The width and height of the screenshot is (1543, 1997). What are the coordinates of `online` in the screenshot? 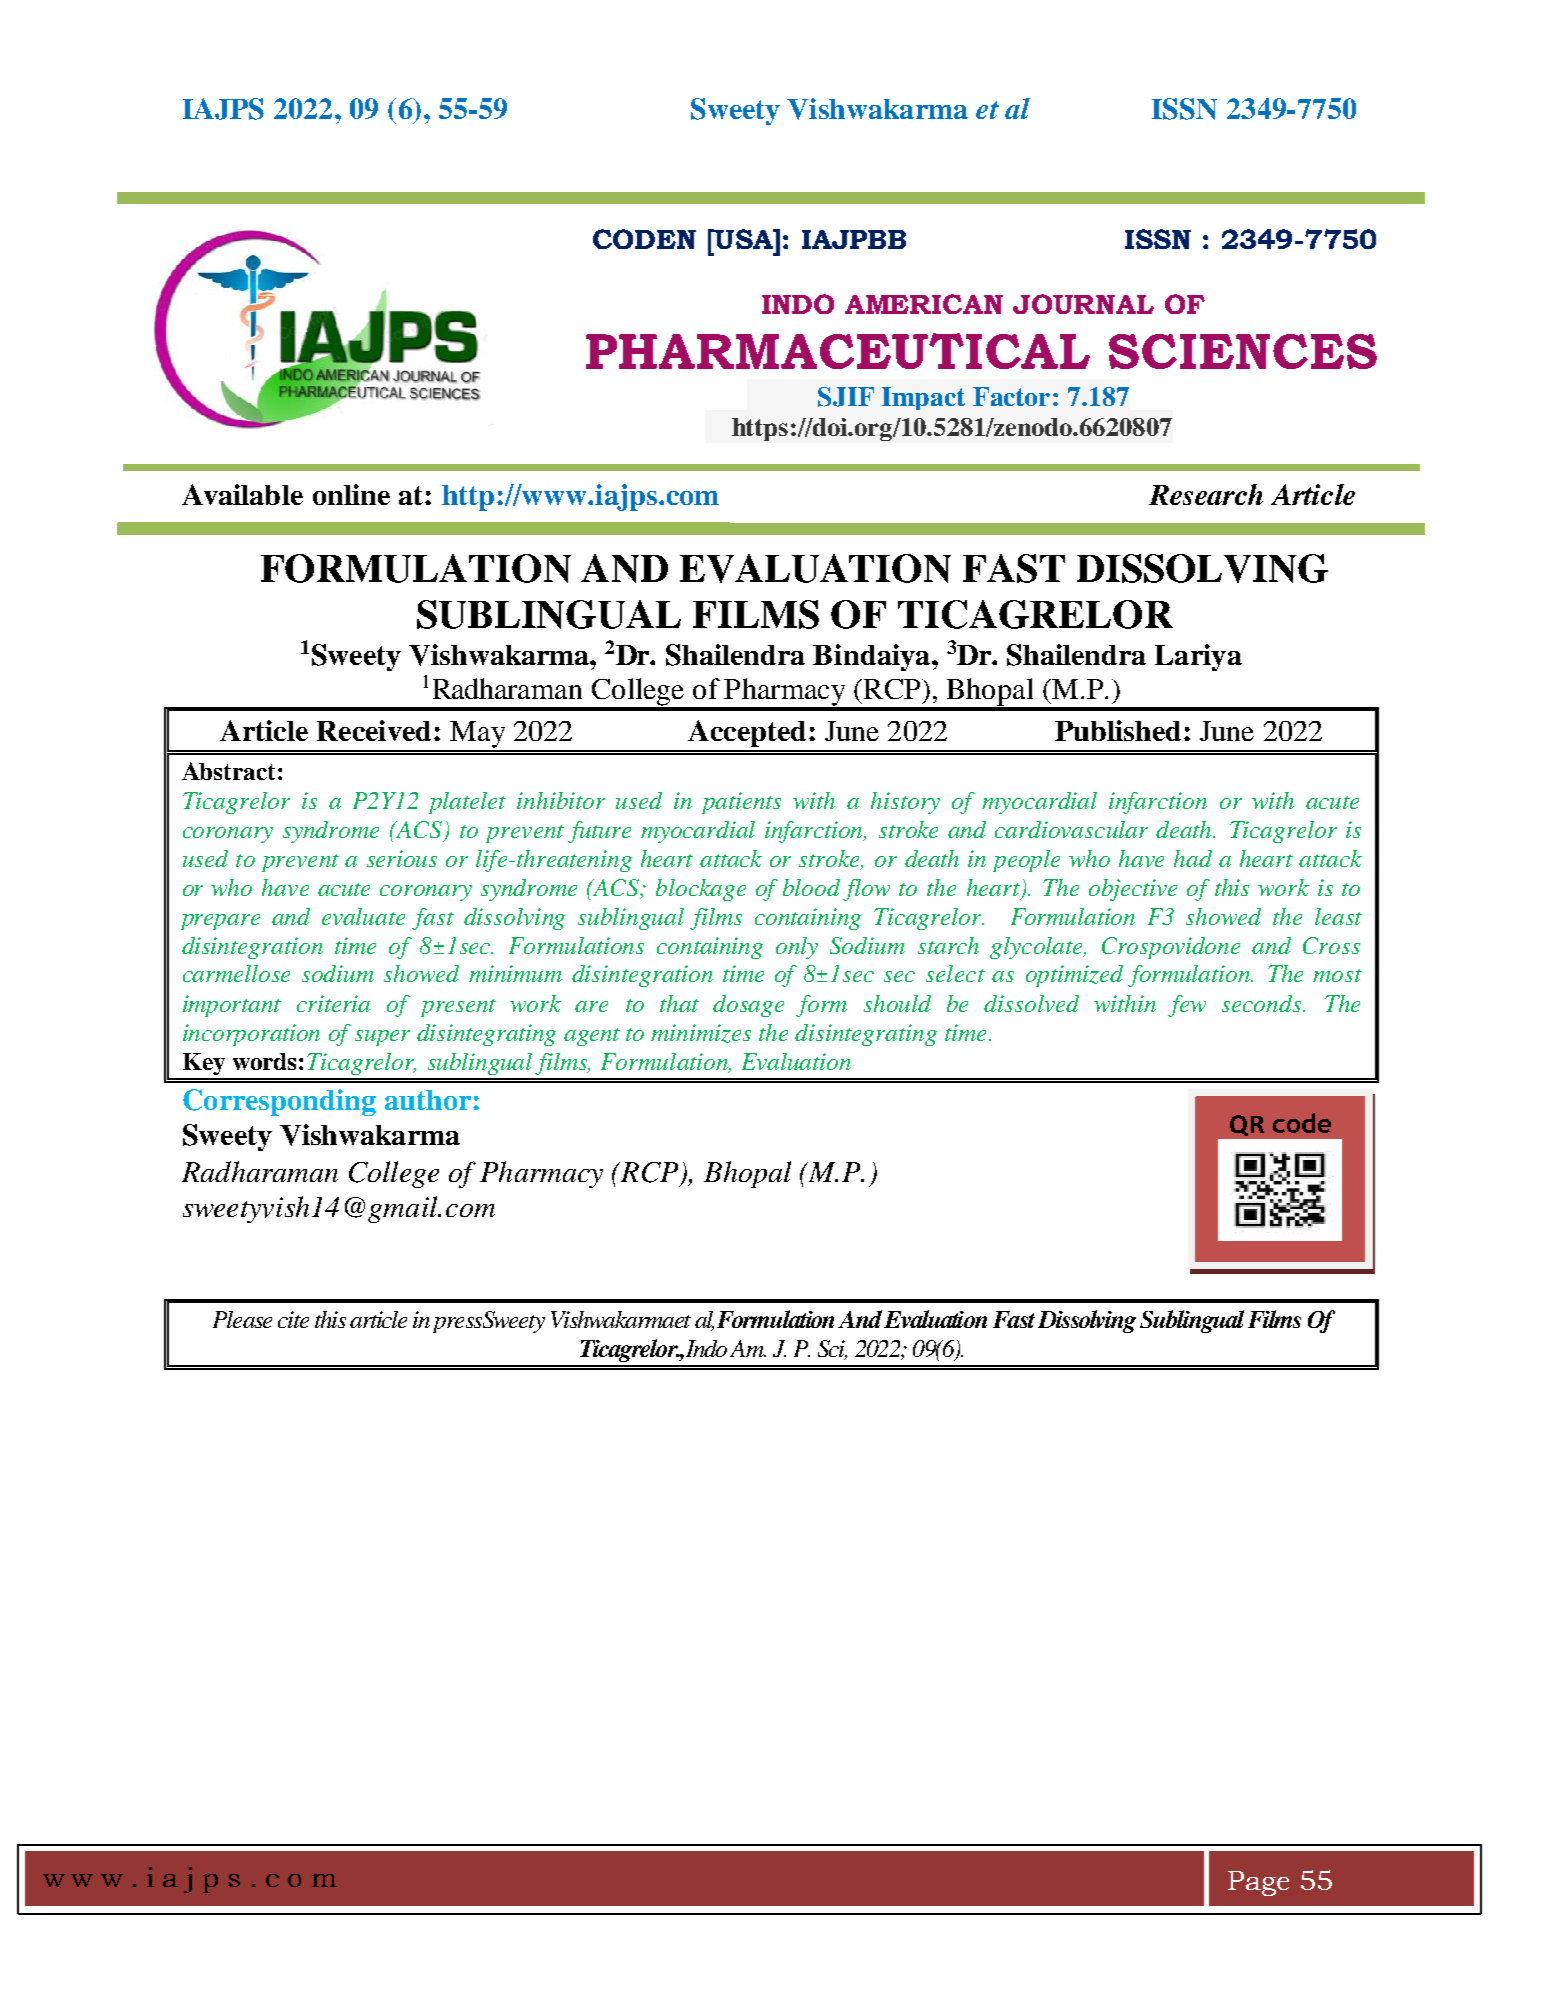 It's located at (351, 494).
